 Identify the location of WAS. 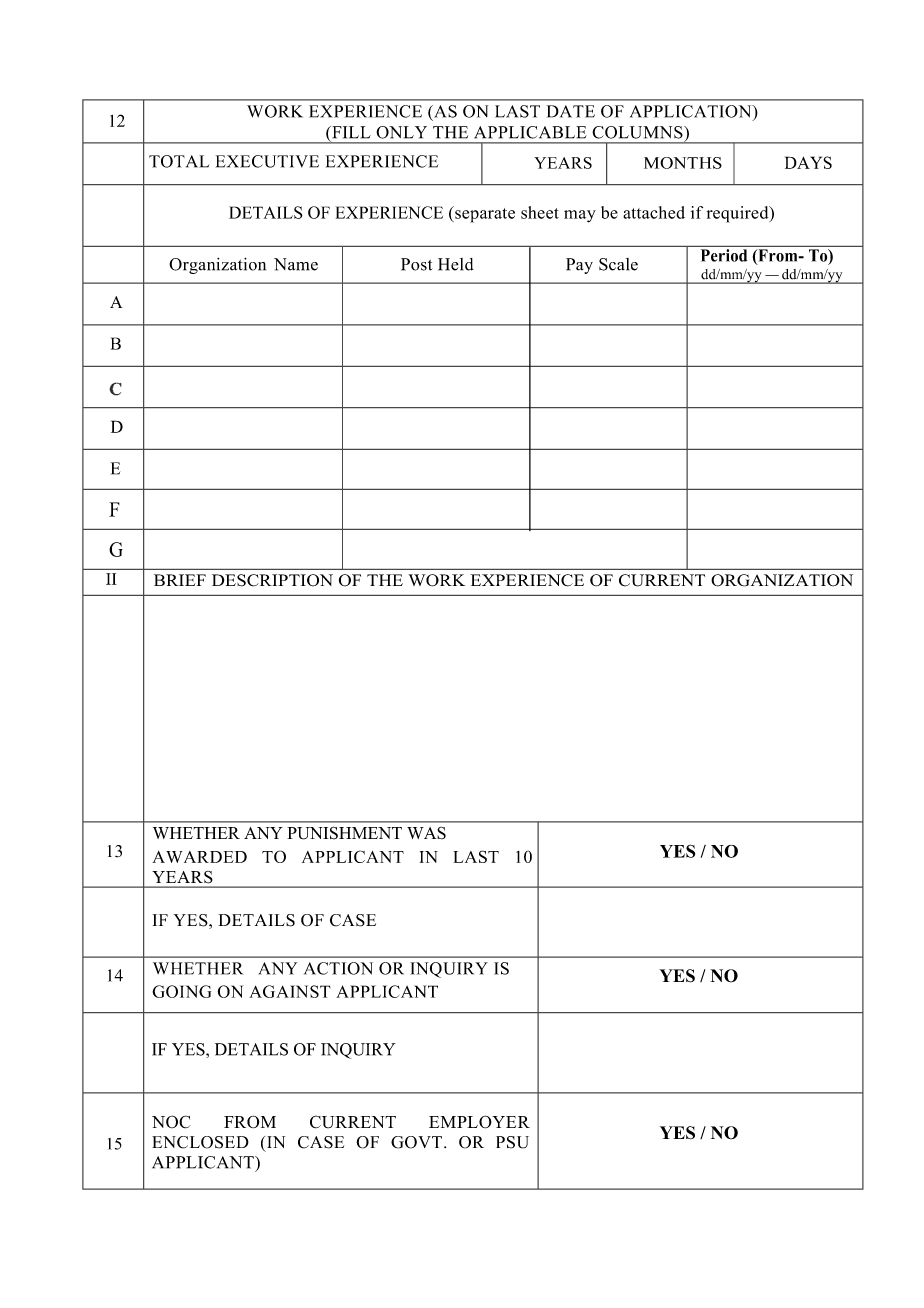
(426, 833).
